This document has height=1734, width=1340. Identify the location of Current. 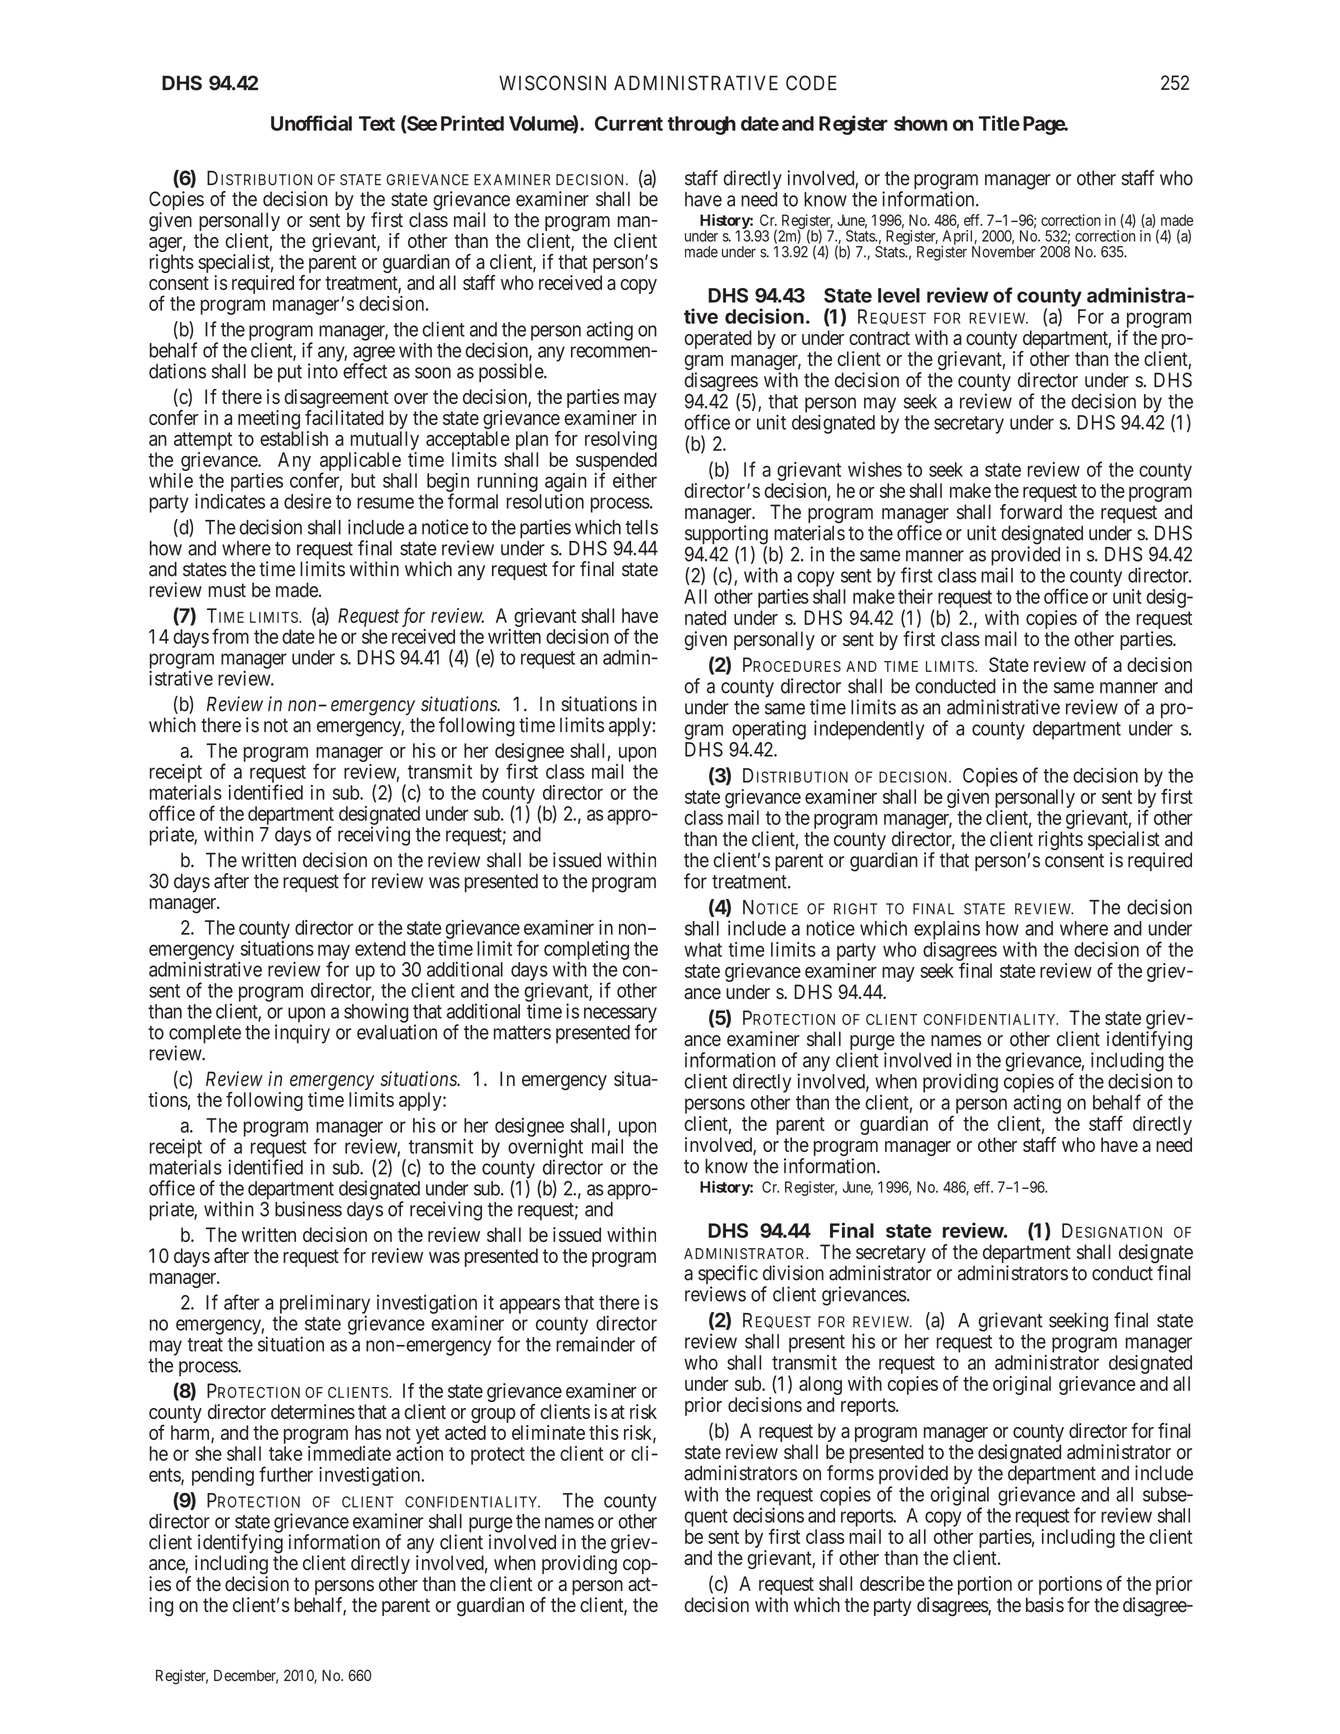
(629, 123).
